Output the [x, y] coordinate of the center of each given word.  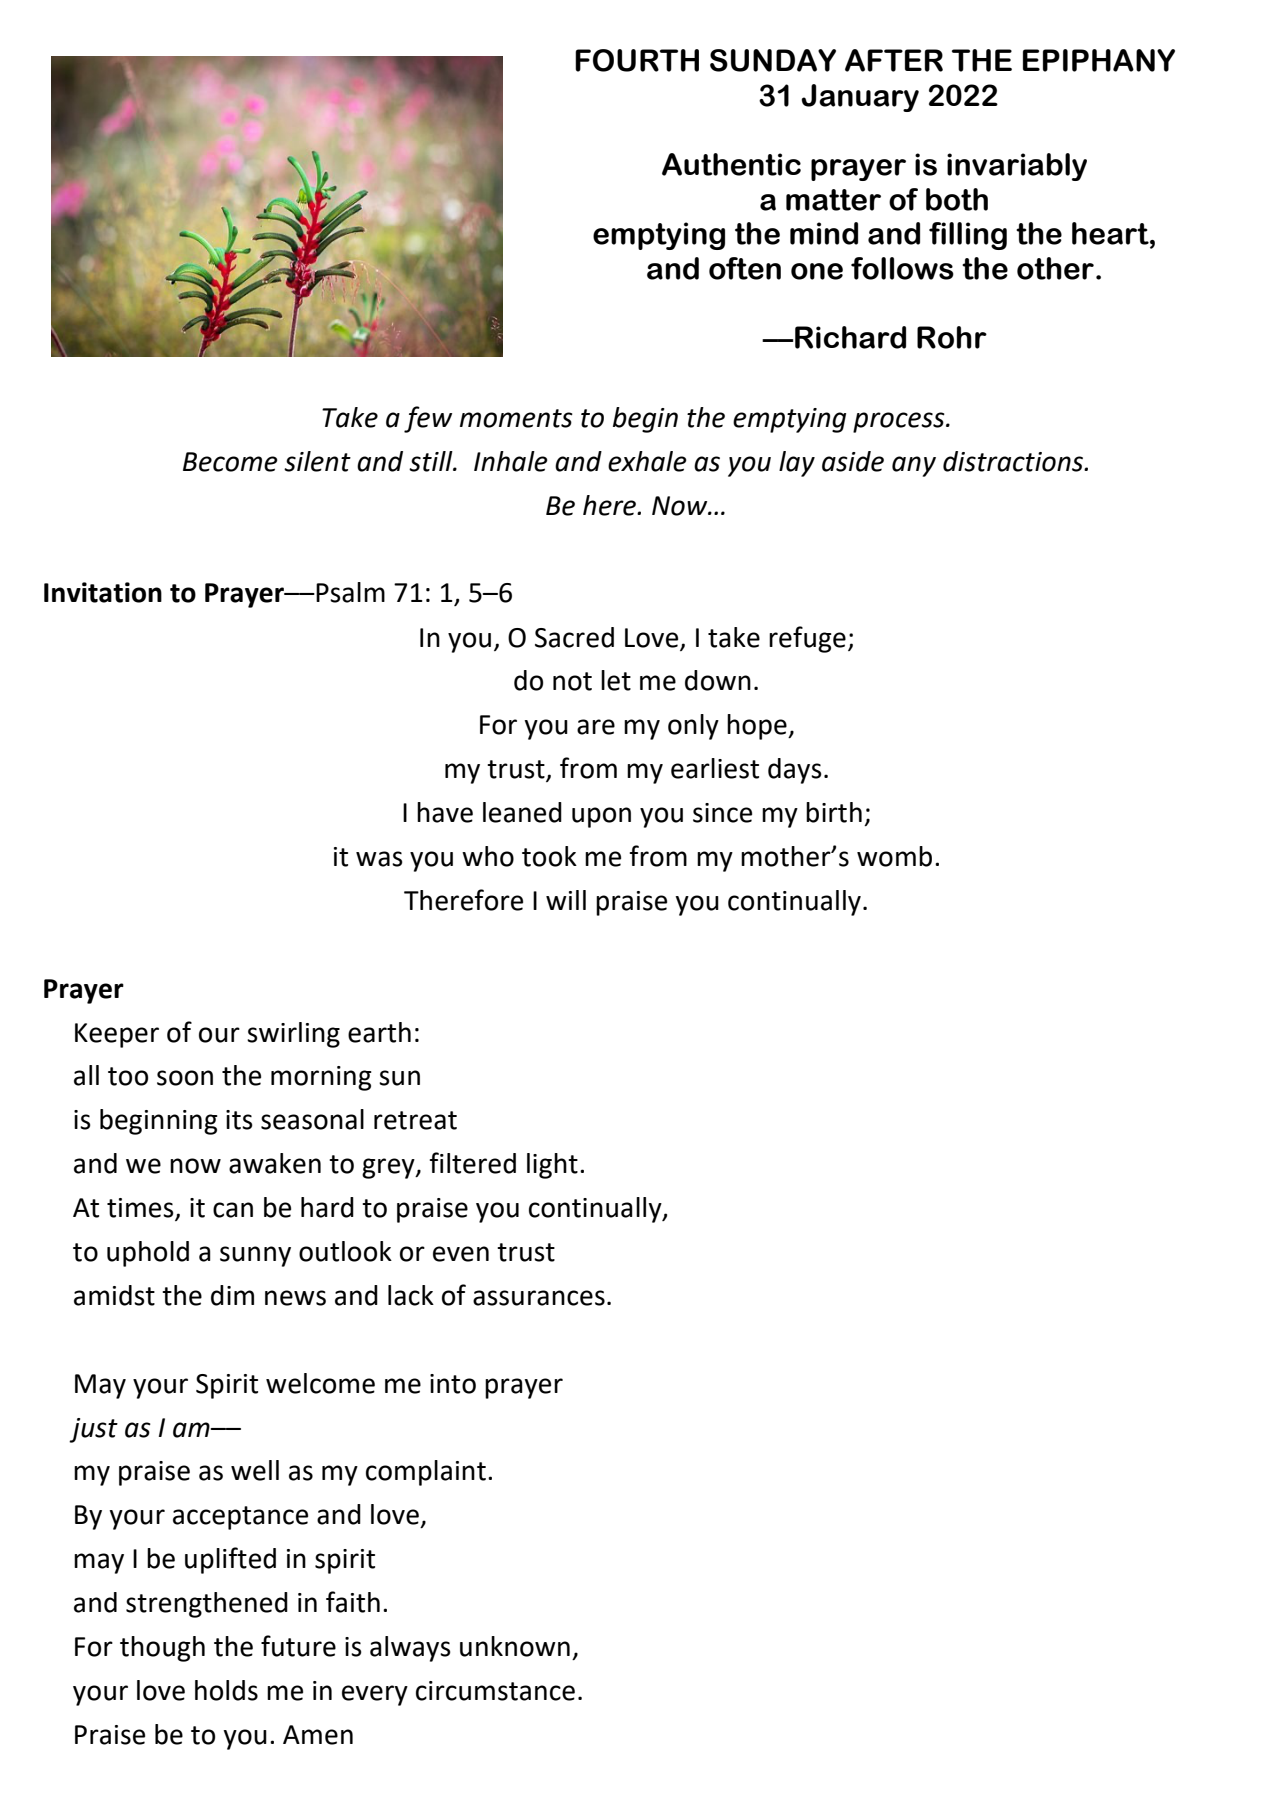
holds [226, 1690]
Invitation [103, 592]
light [552, 1166]
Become [230, 462]
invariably [1017, 167]
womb [894, 856]
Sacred [574, 637]
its [239, 1120]
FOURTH [637, 60]
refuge [807, 639]
